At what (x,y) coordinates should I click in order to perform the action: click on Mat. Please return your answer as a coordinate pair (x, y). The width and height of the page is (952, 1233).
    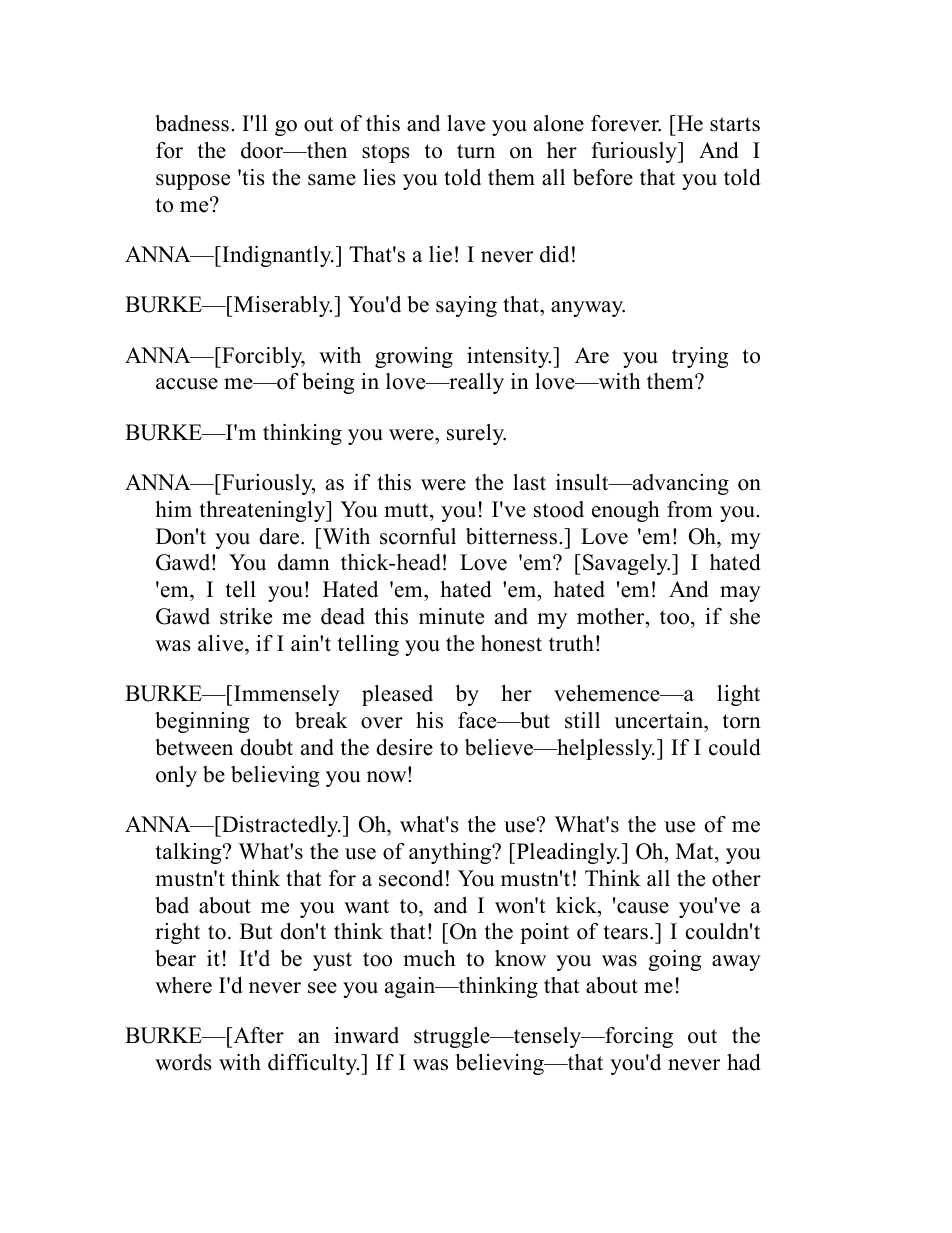
    Looking at the image, I should click on (696, 851).
